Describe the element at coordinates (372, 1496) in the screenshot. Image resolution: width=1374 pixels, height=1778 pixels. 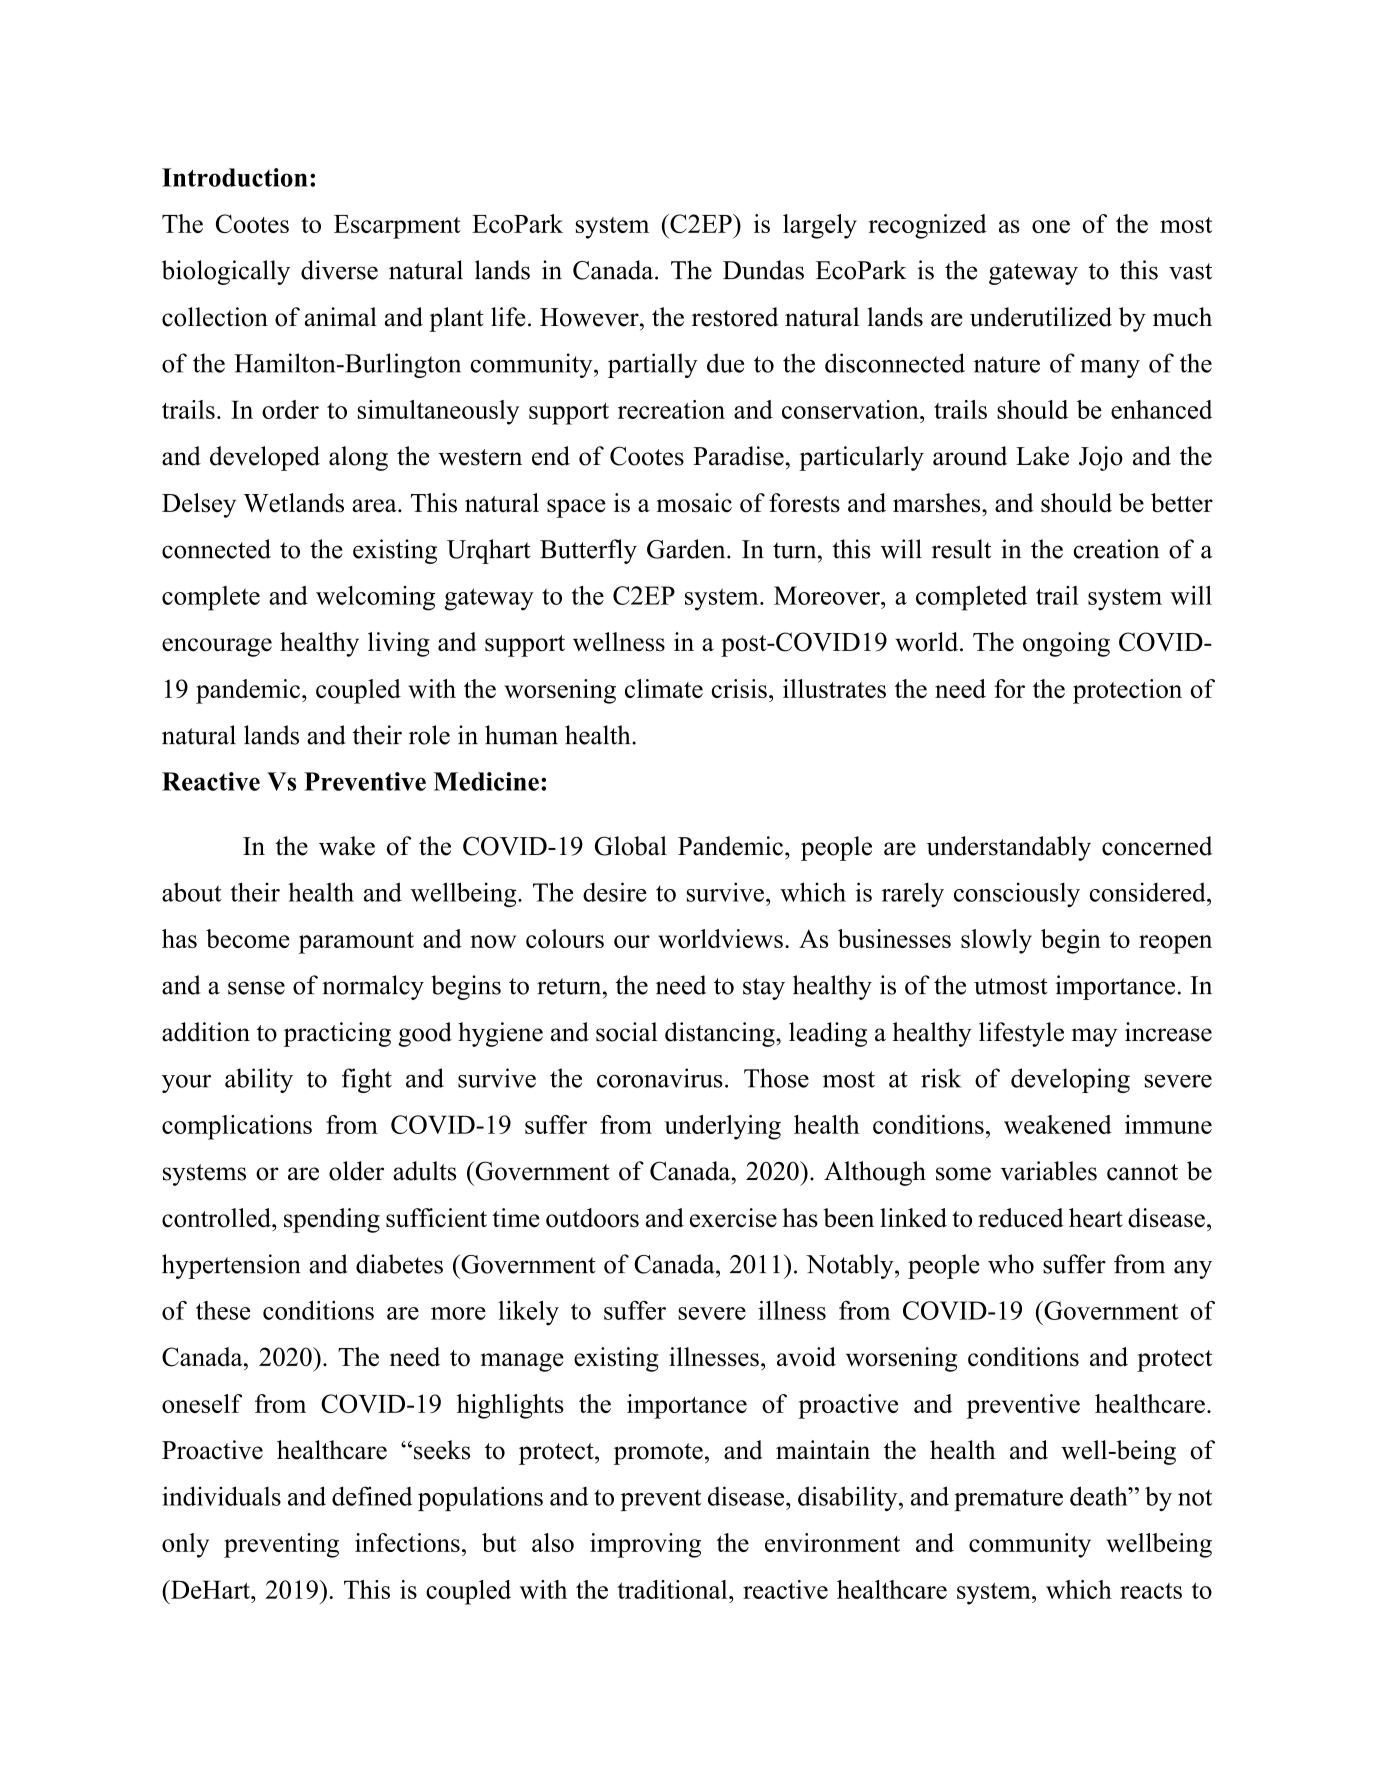
I see `defined` at that location.
